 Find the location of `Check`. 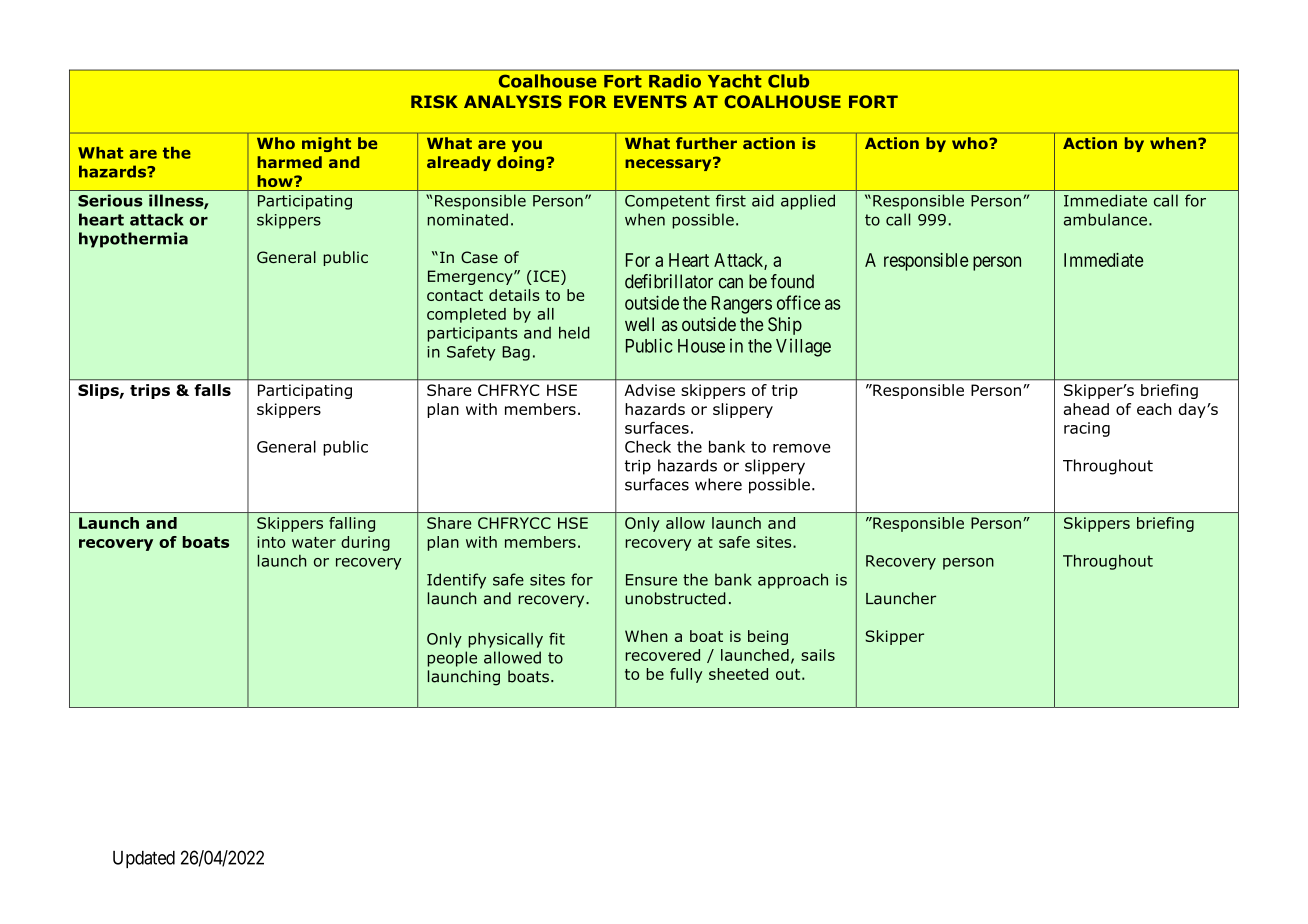

Check is located at coordinates (648, 446).
